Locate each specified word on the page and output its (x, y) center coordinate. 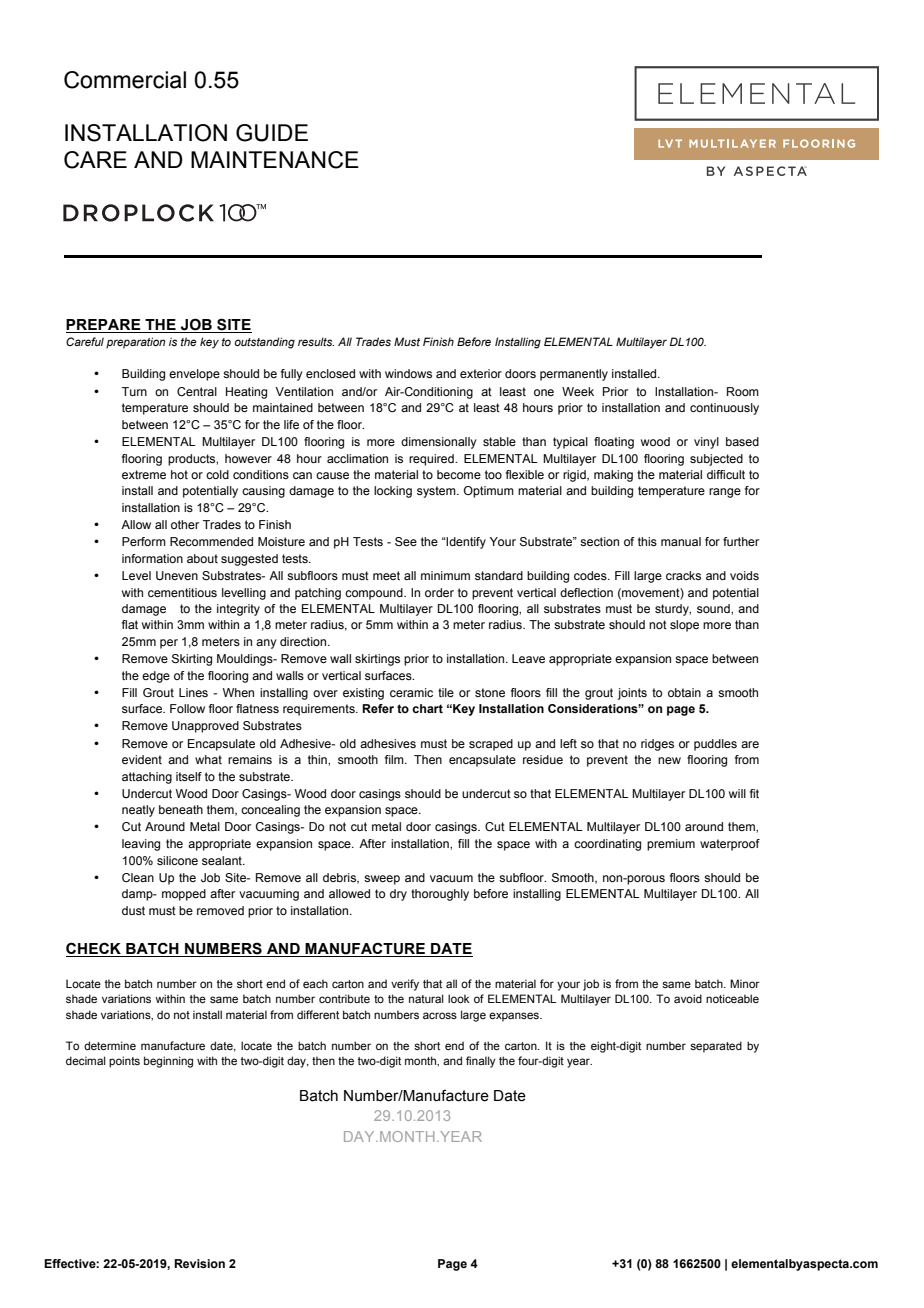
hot (179, 474)
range (725, 493)
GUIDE (272, 133)
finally (481, 1062)
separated (716, 1047)
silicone (177, 860)
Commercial (125, 80)
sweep (382, 880)
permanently (574, 375)
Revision (199, 1263)
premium (671, 845)
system (437, 492)
